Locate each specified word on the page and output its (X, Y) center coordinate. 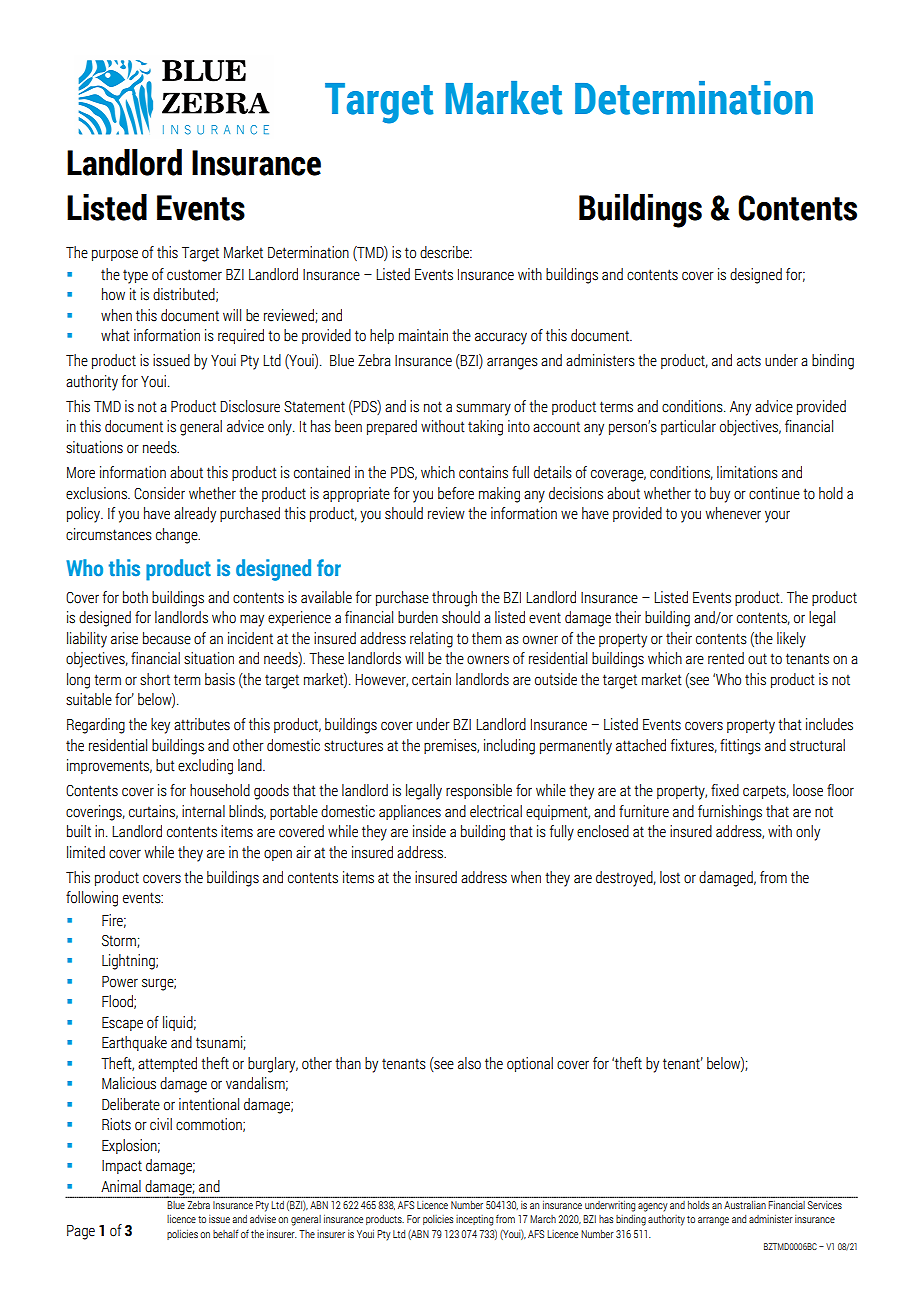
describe (445, 252)
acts (749, 361)
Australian (745, 1205)
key (160, 726)
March (543, 1219)
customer (194, 275)
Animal (121, 1186)
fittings (740, 747)
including (509, 747)
